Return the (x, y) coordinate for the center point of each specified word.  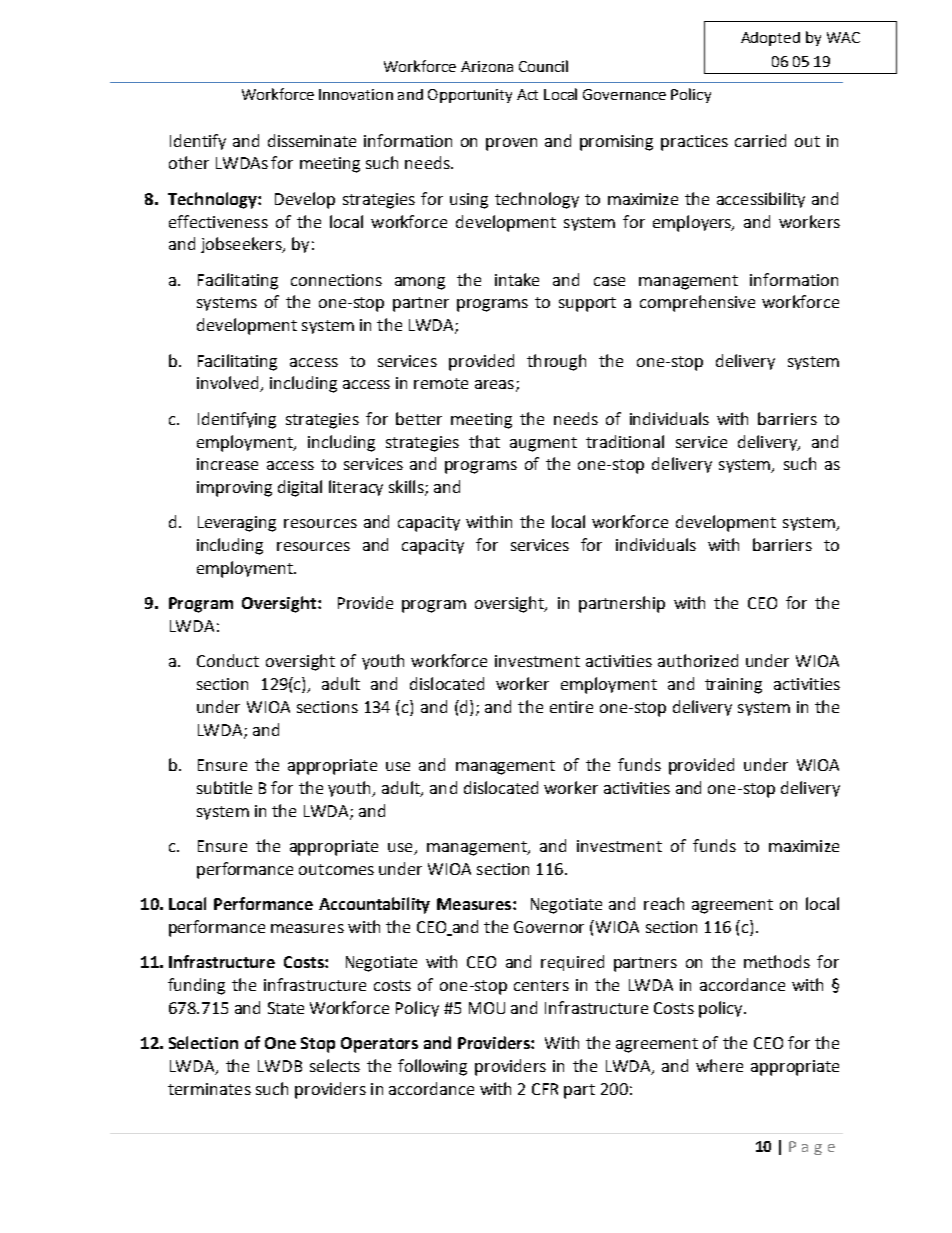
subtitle (224, 787)
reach (664, 903)
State (286, 1008)
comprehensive (697, 303)
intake (517, 279)
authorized (698, 660)
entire (571, 707)
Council (543, 66)
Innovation (356, 94)
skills (407, 488)
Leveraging (237, 524)
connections (336, 280)
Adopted (770, 39)
